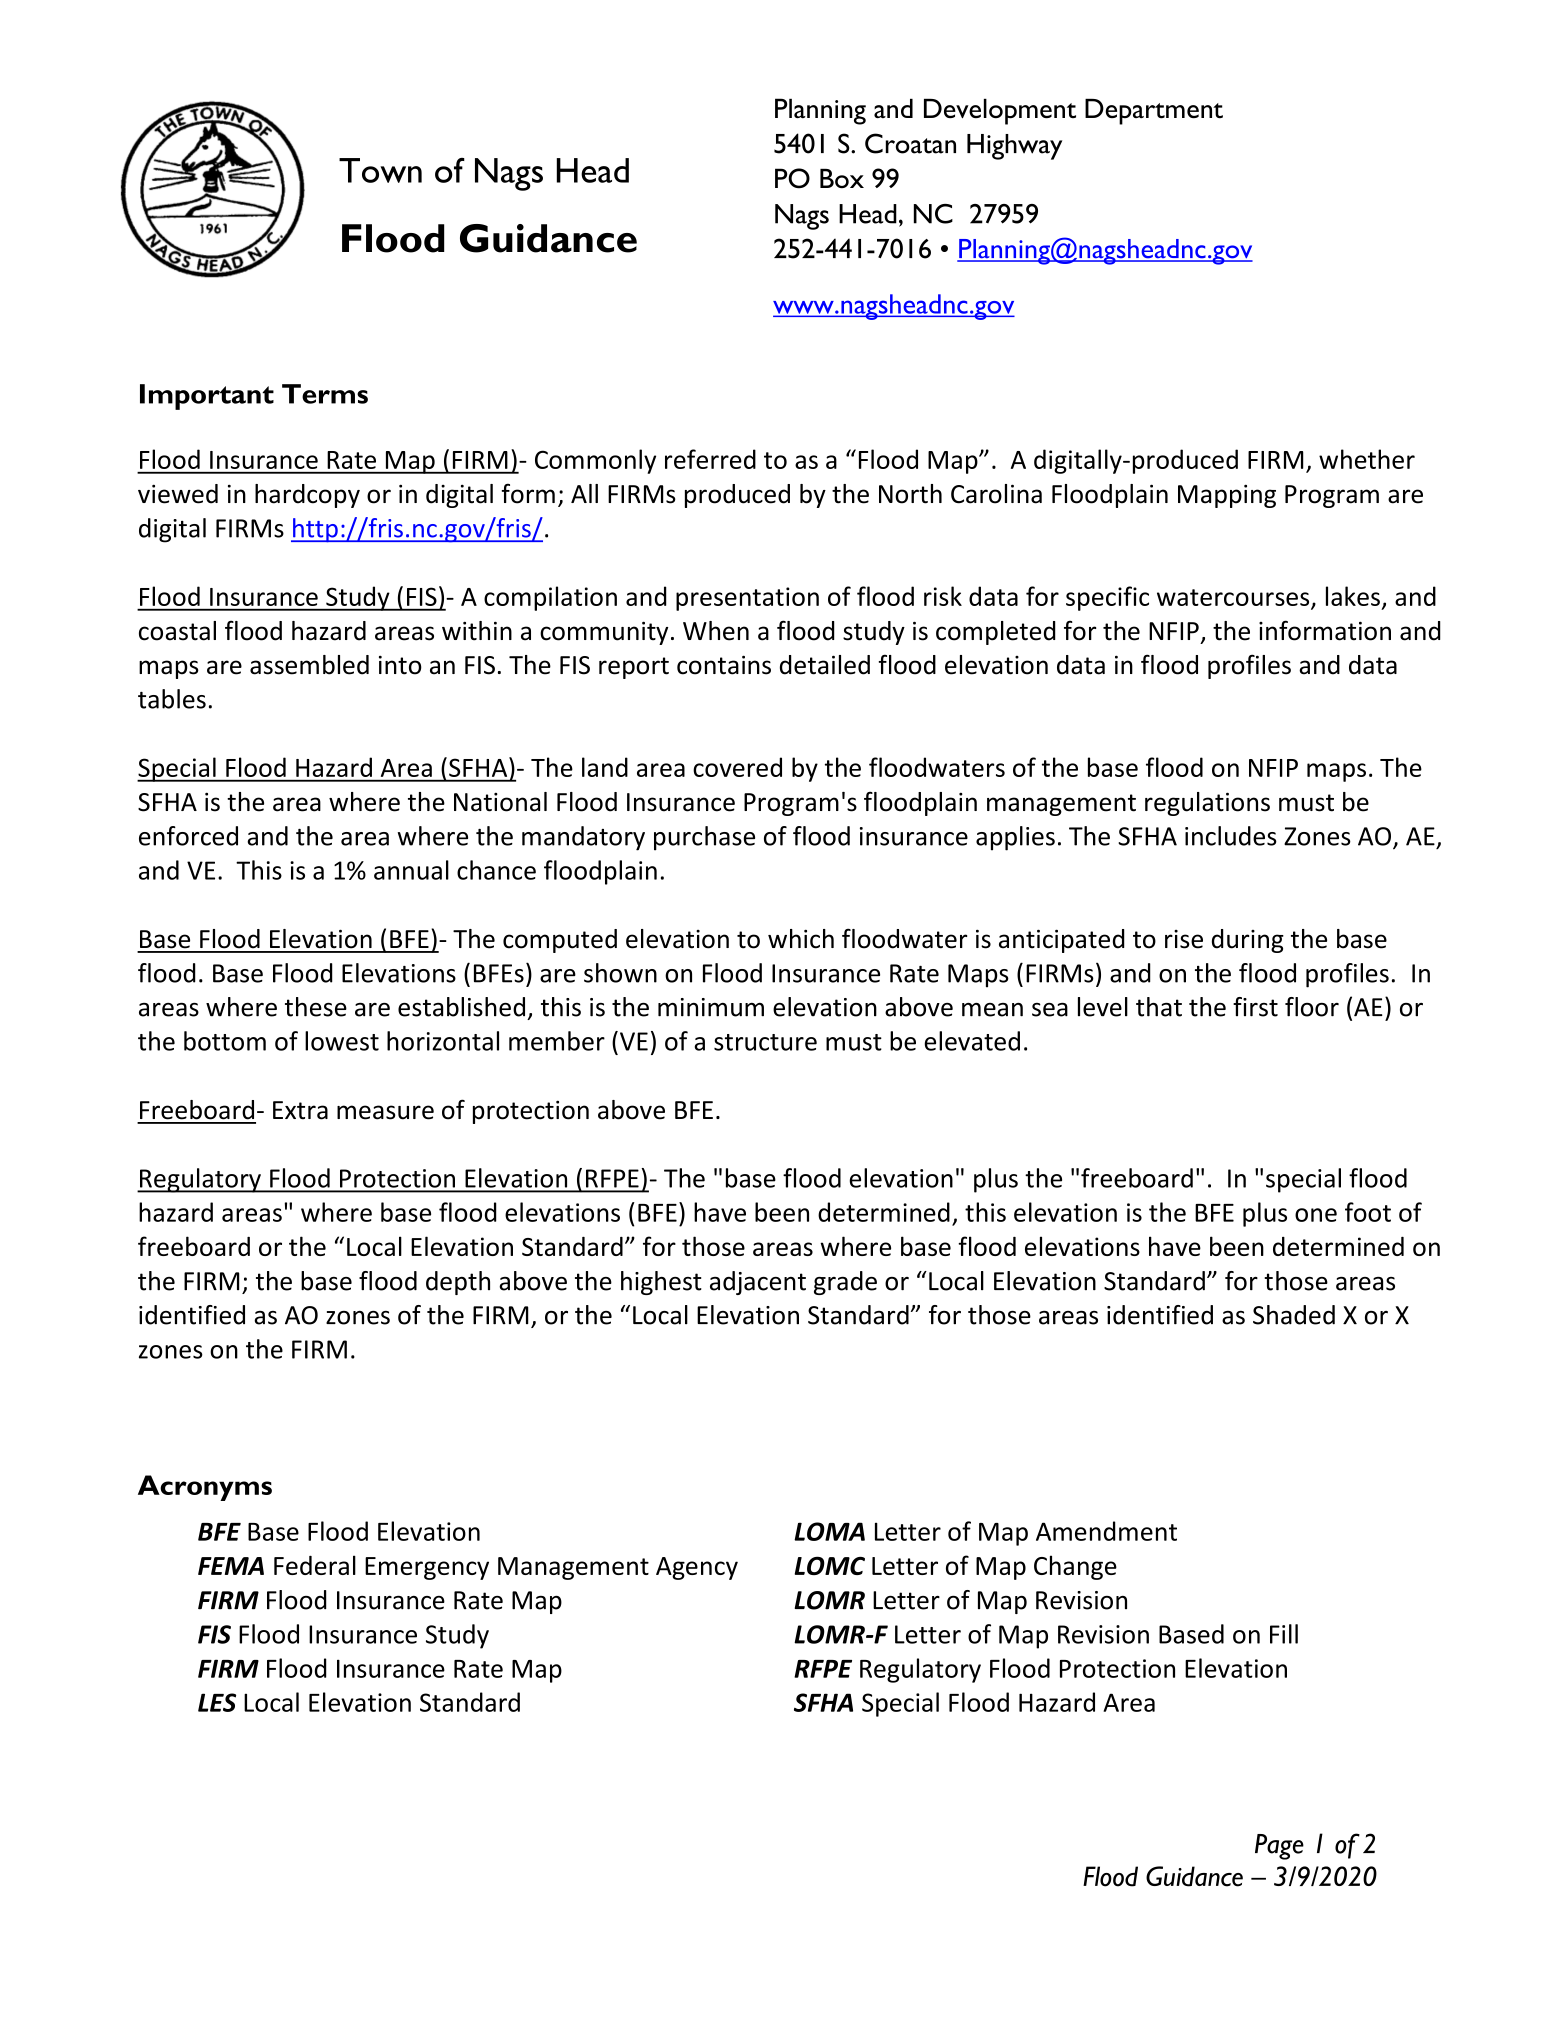  Describe the element at coordinates (801, 939) in the screenshot. I see `which` at that location.
